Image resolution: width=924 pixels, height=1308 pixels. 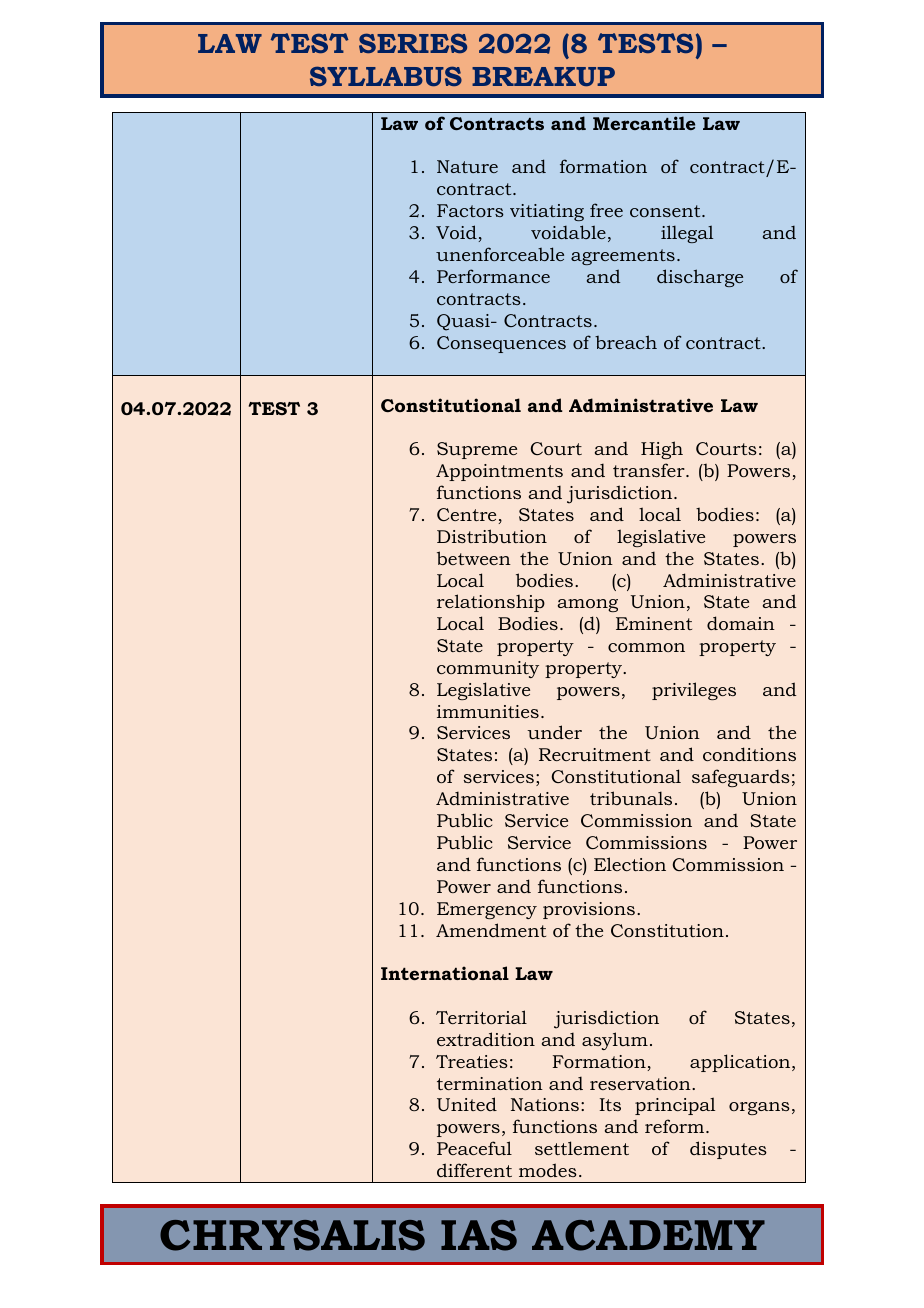 I want to click on Emergency, so click(x=487, y=910).
